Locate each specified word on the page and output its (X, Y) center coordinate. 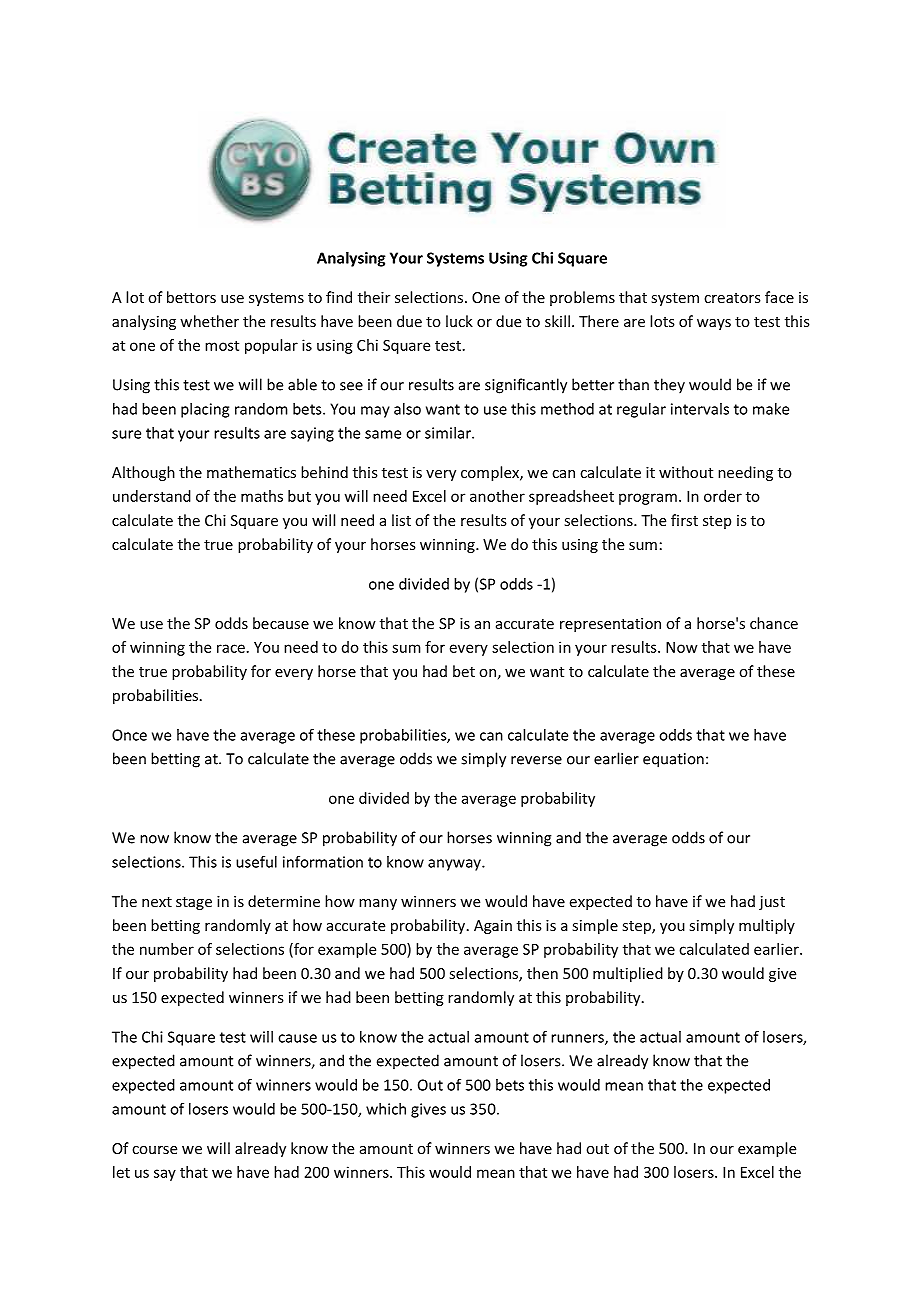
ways (714, 324)
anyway (455, 865)
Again (493, 927)
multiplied (628, 974)
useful (256, 862)
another (497, 496)
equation (673, 760)
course (154, 1150)
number (167, 949)
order (723, 496)
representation (610, 625)
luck (459, 321)
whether (209, 321)
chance (774, 623)
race (231, 648)
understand (152, 496)
